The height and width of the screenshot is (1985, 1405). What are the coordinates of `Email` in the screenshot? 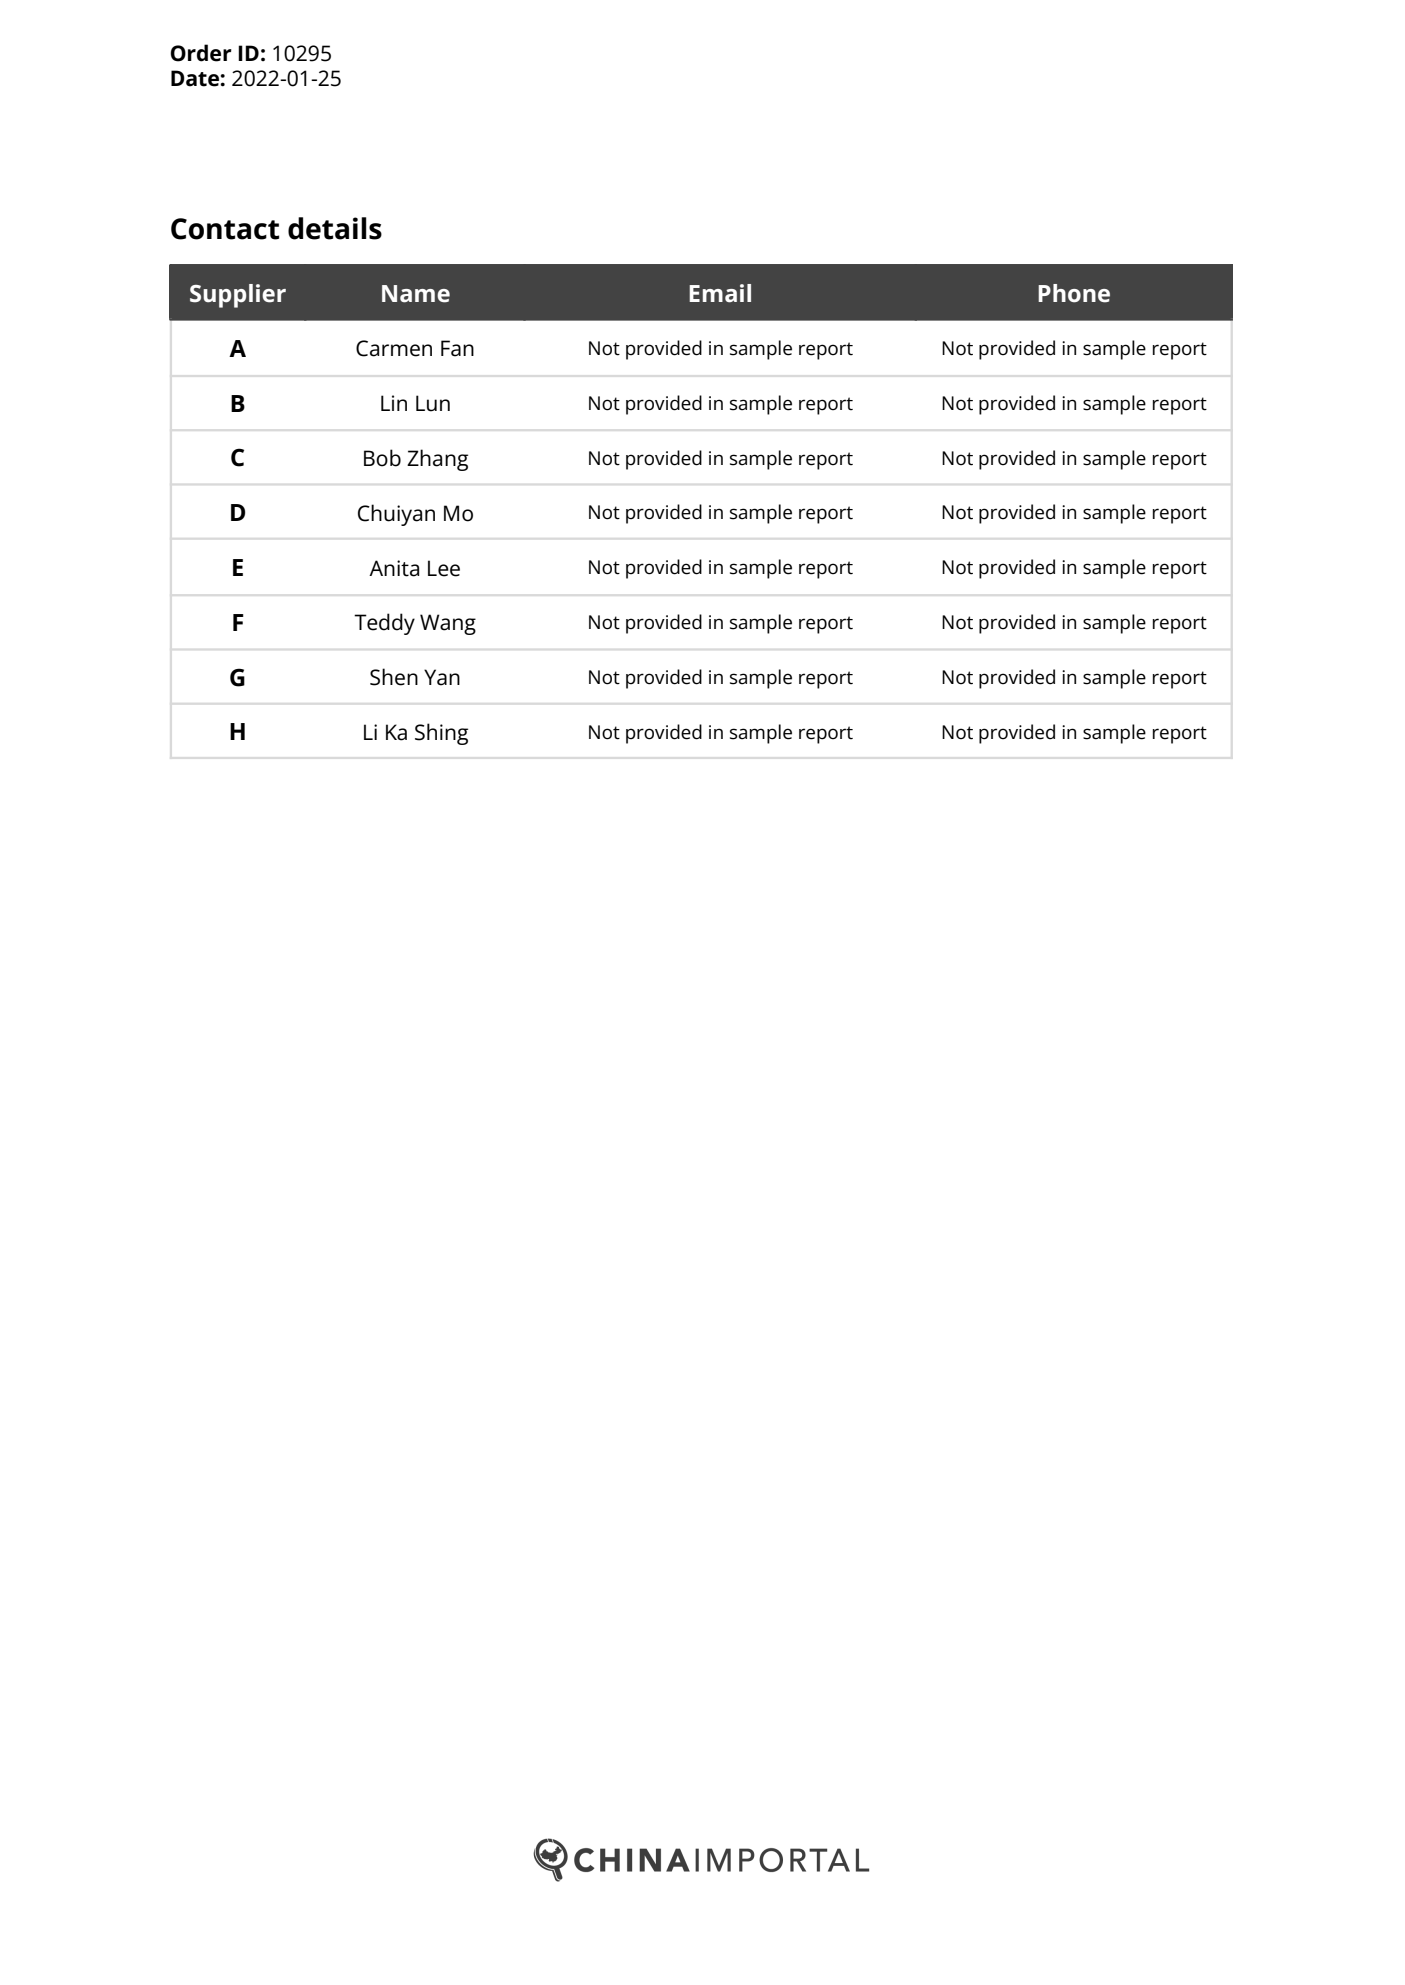 It's located at (720, 293).
